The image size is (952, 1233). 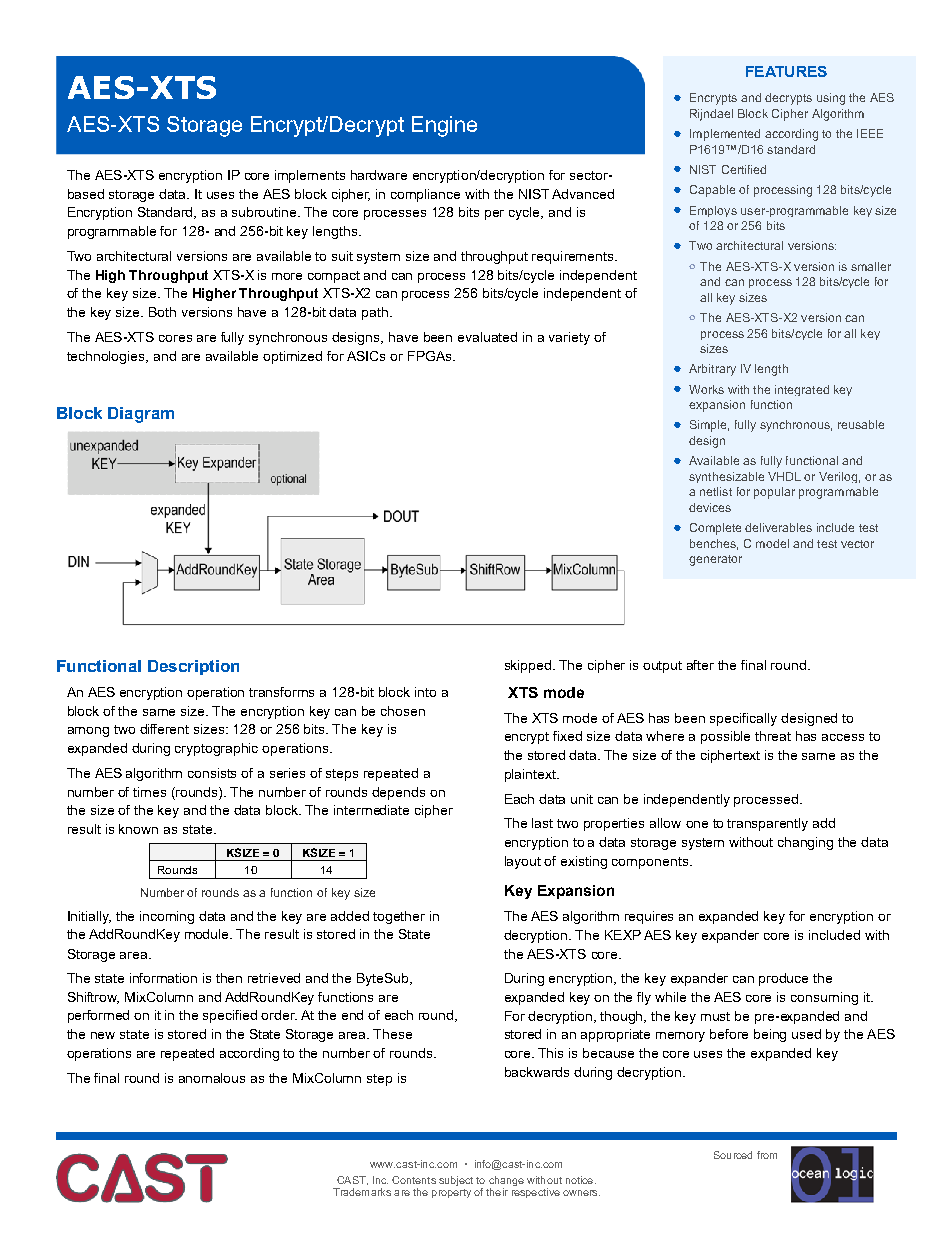 I want to click on anomalous, so click(x=212, y=1078).
